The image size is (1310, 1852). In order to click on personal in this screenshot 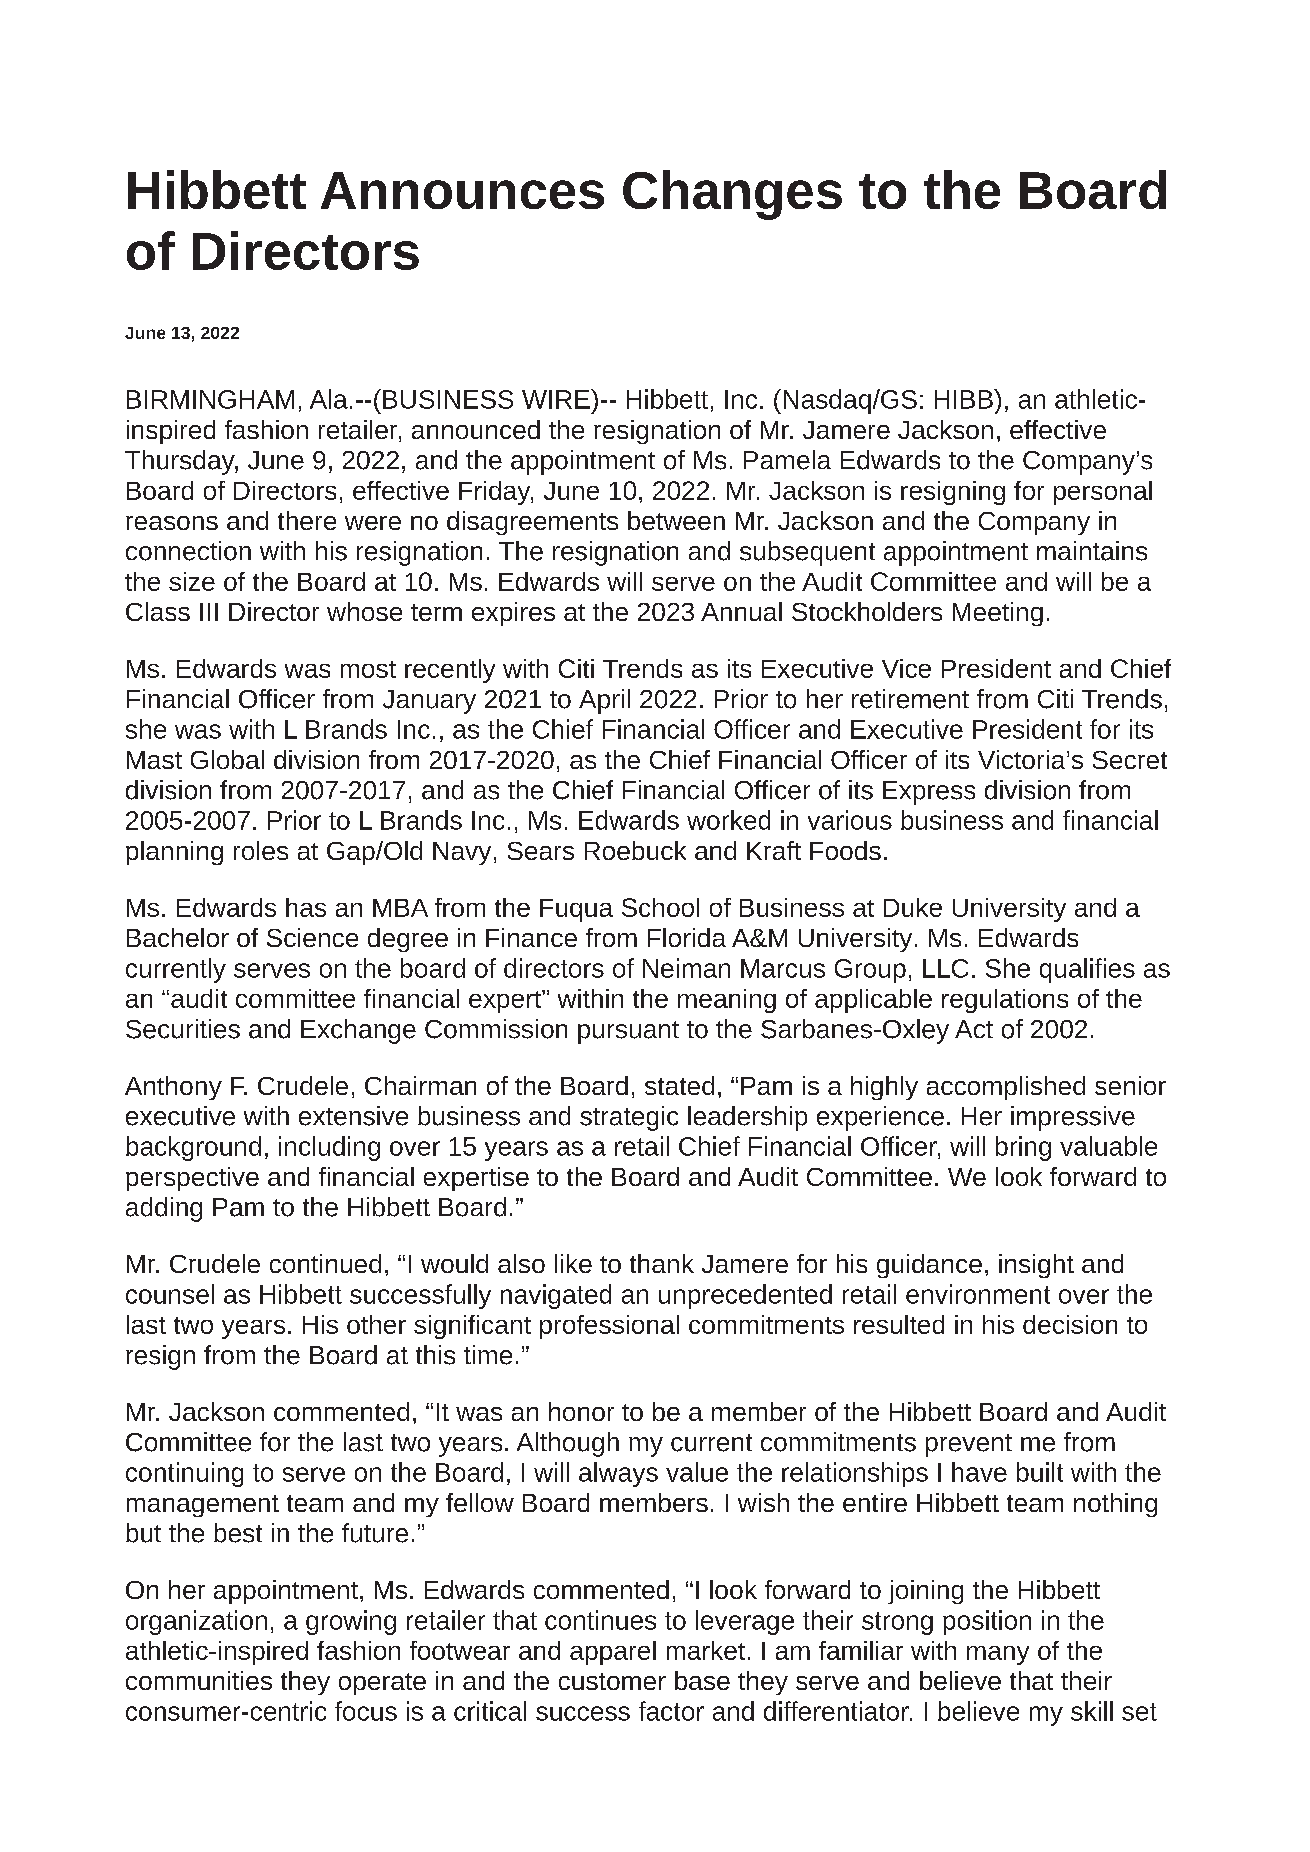, I will do `click(1103, 493)`.
